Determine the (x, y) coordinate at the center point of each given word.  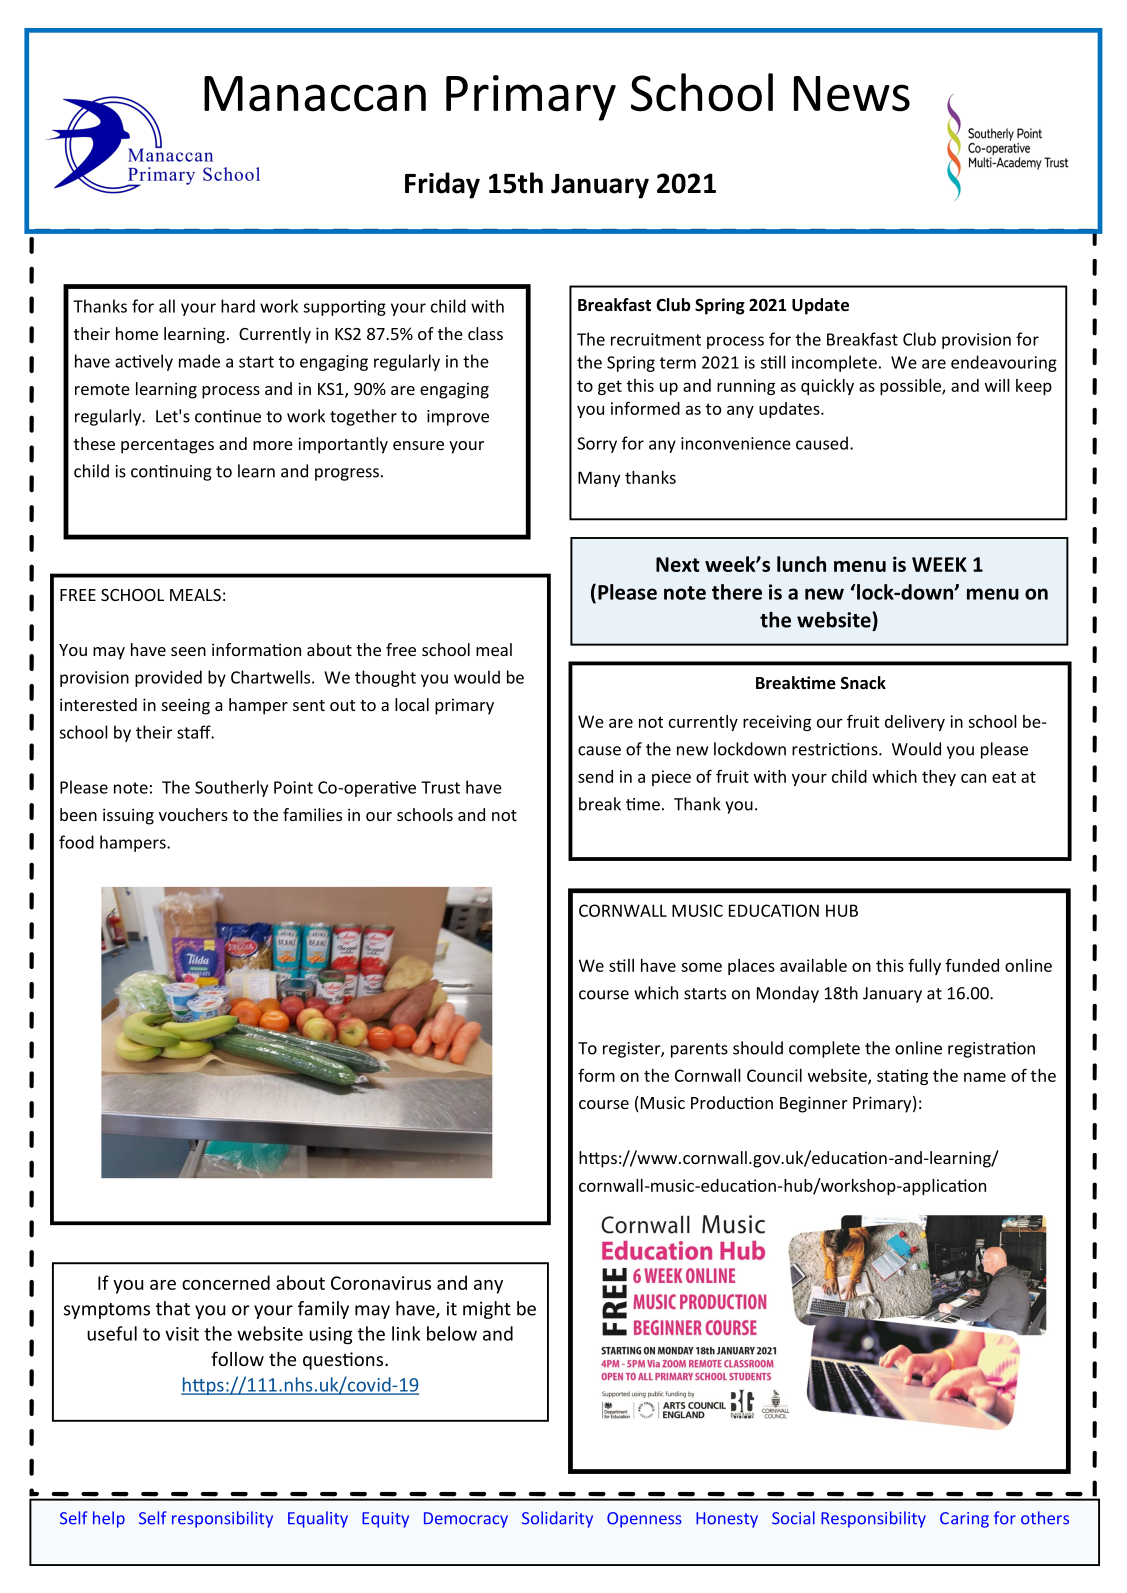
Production (732, 1102)
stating (902, 1077)
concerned (226, 1282)
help (109, 1519)
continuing (171, 473)
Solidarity (557, 1519)
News (852, 94)
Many (599, 479)
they (939, 778)
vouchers (193, 814)
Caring (964, 1520)
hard (238, 306)
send (595, 776)
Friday (442, 185)
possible (911, 387)
